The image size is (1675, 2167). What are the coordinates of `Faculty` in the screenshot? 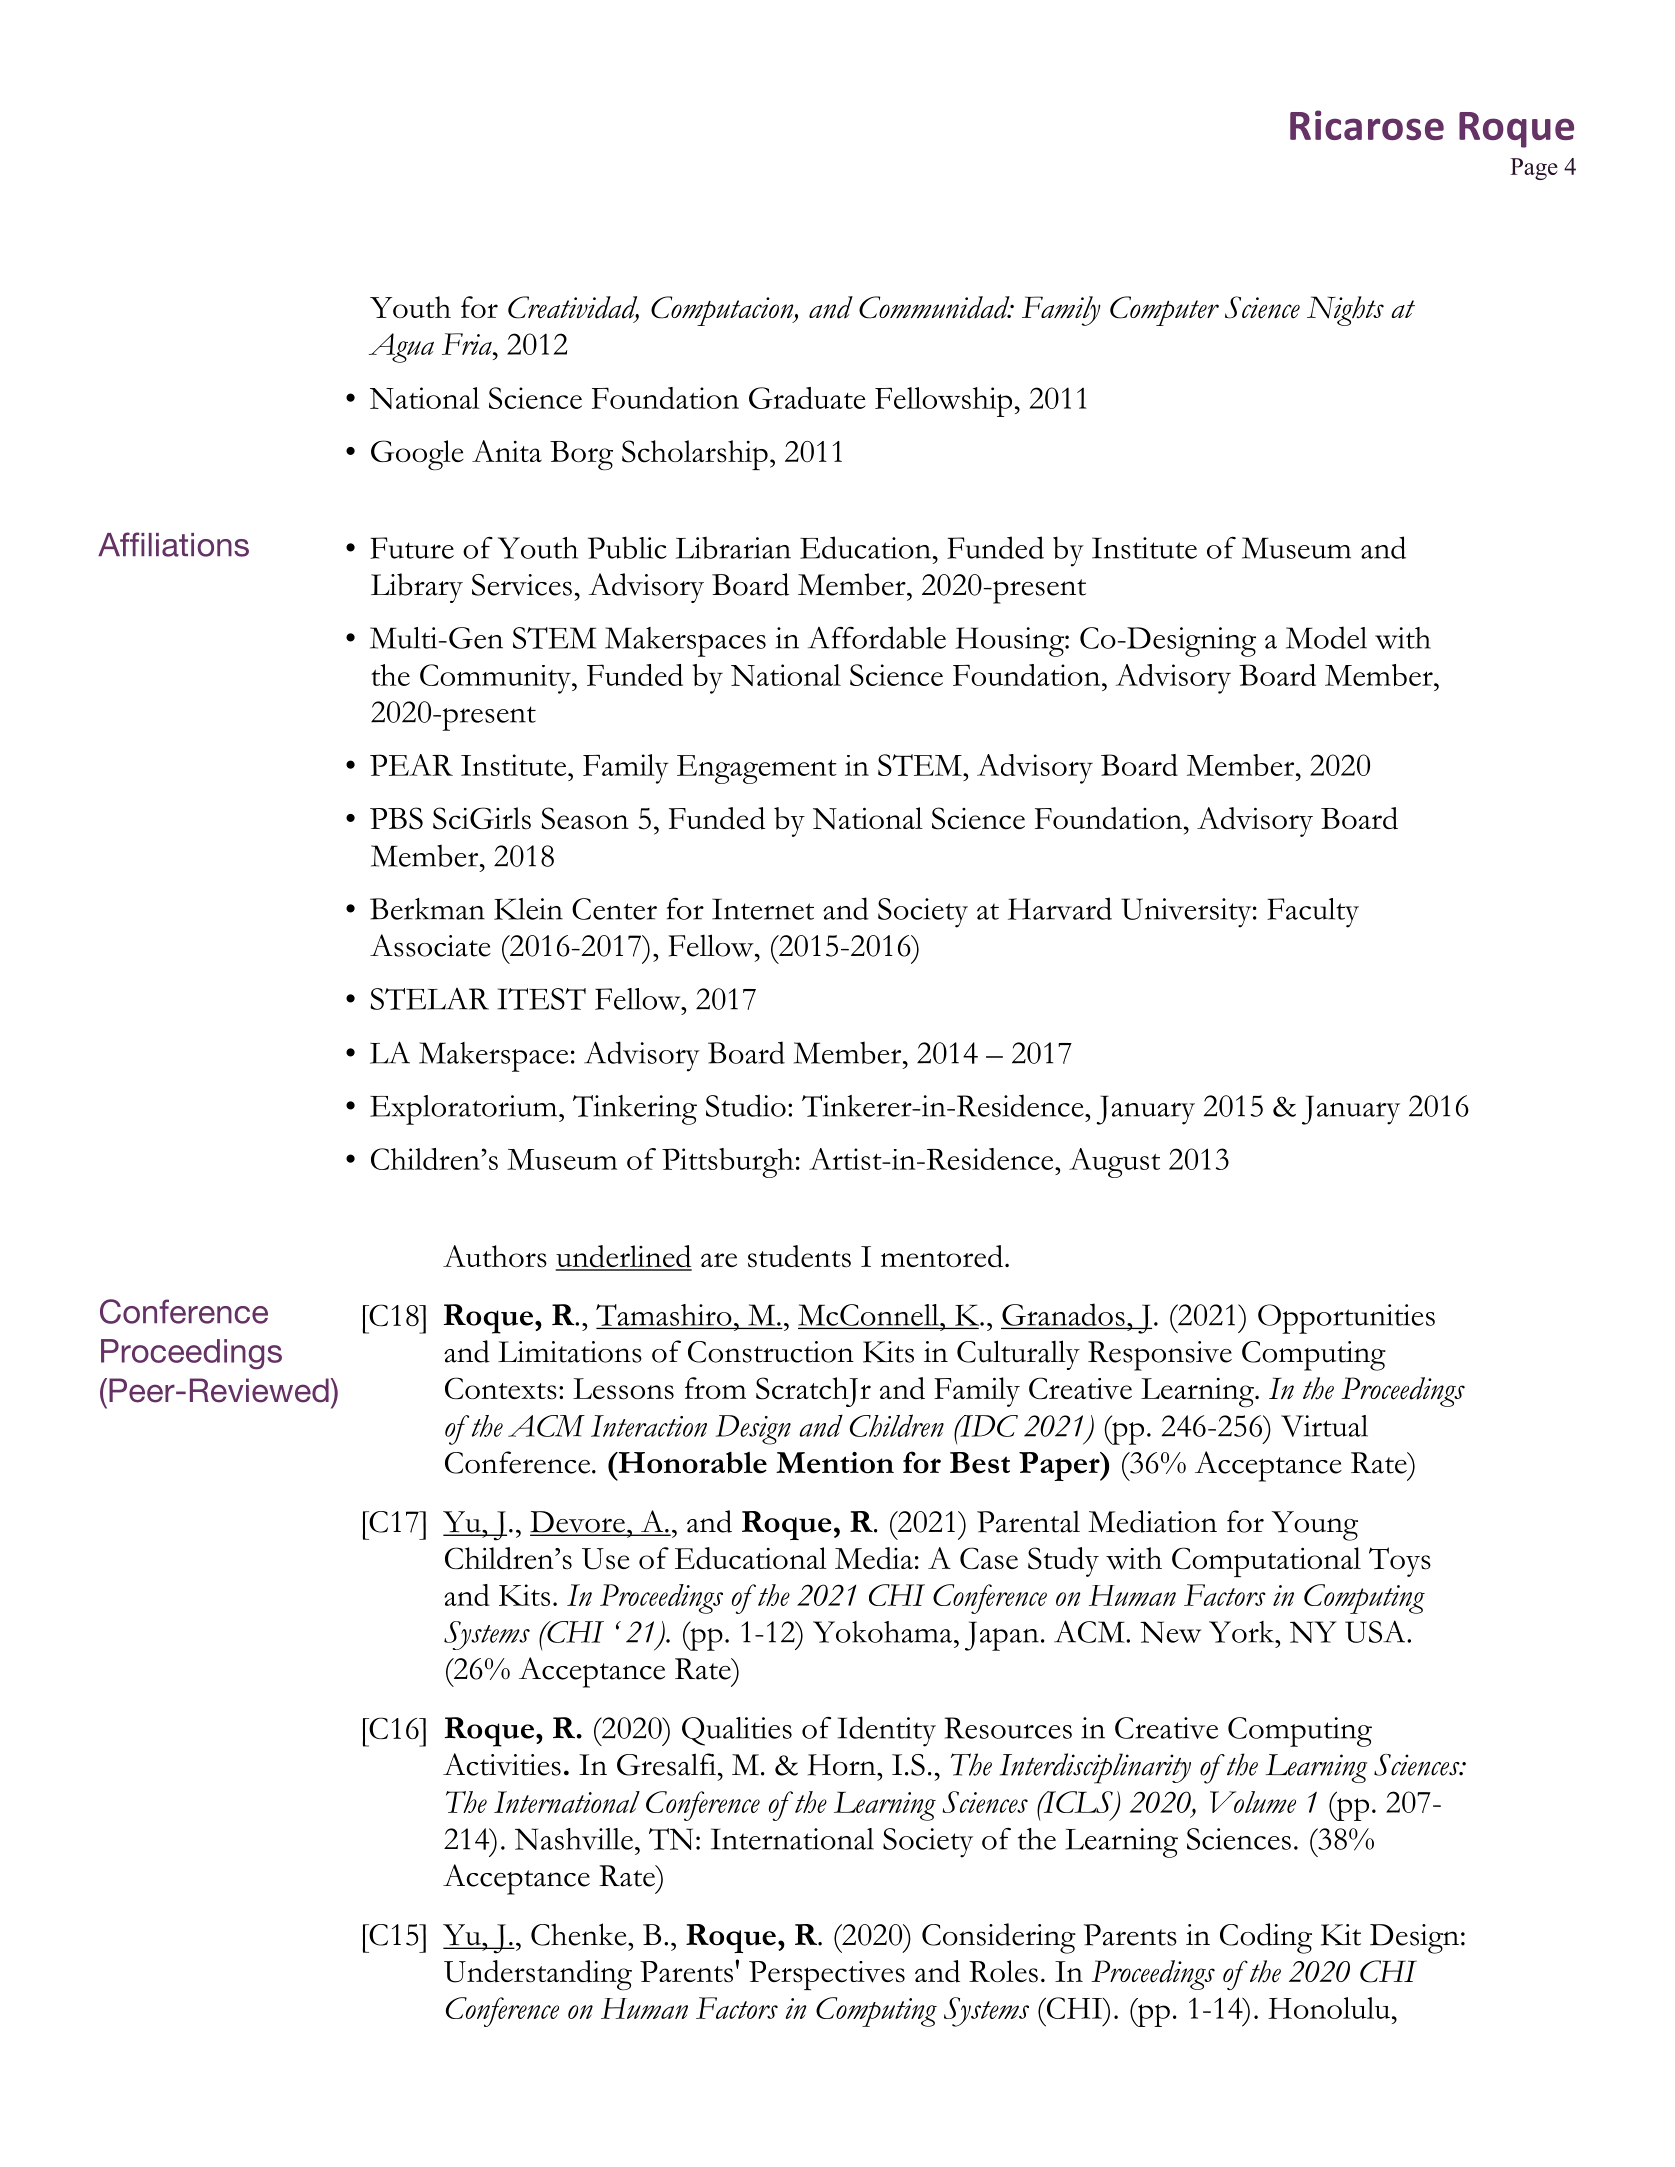 It's located at (1313, 913).
